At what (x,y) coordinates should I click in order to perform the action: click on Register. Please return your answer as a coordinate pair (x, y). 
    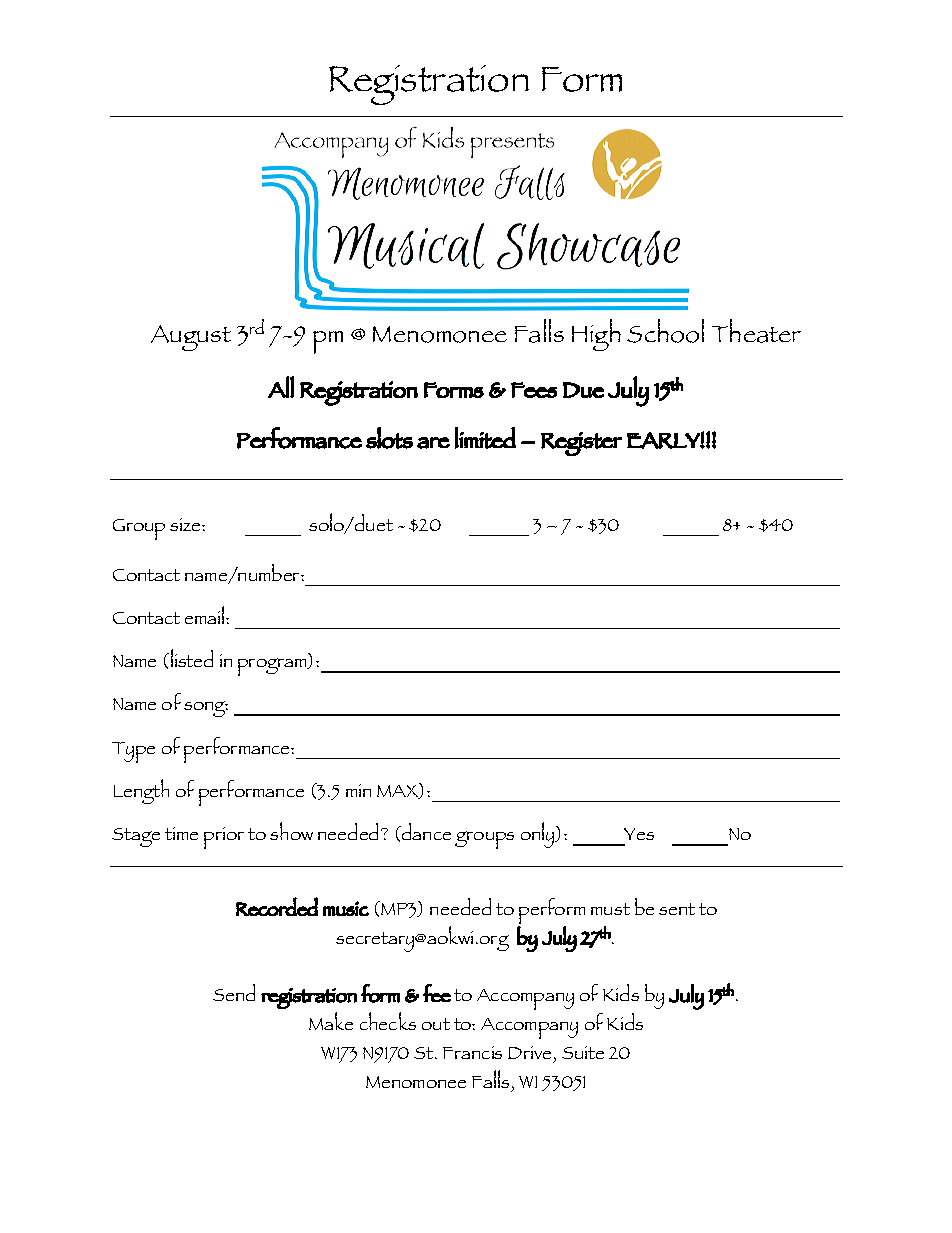
    Looking at the image, I should click on (581, 444).
